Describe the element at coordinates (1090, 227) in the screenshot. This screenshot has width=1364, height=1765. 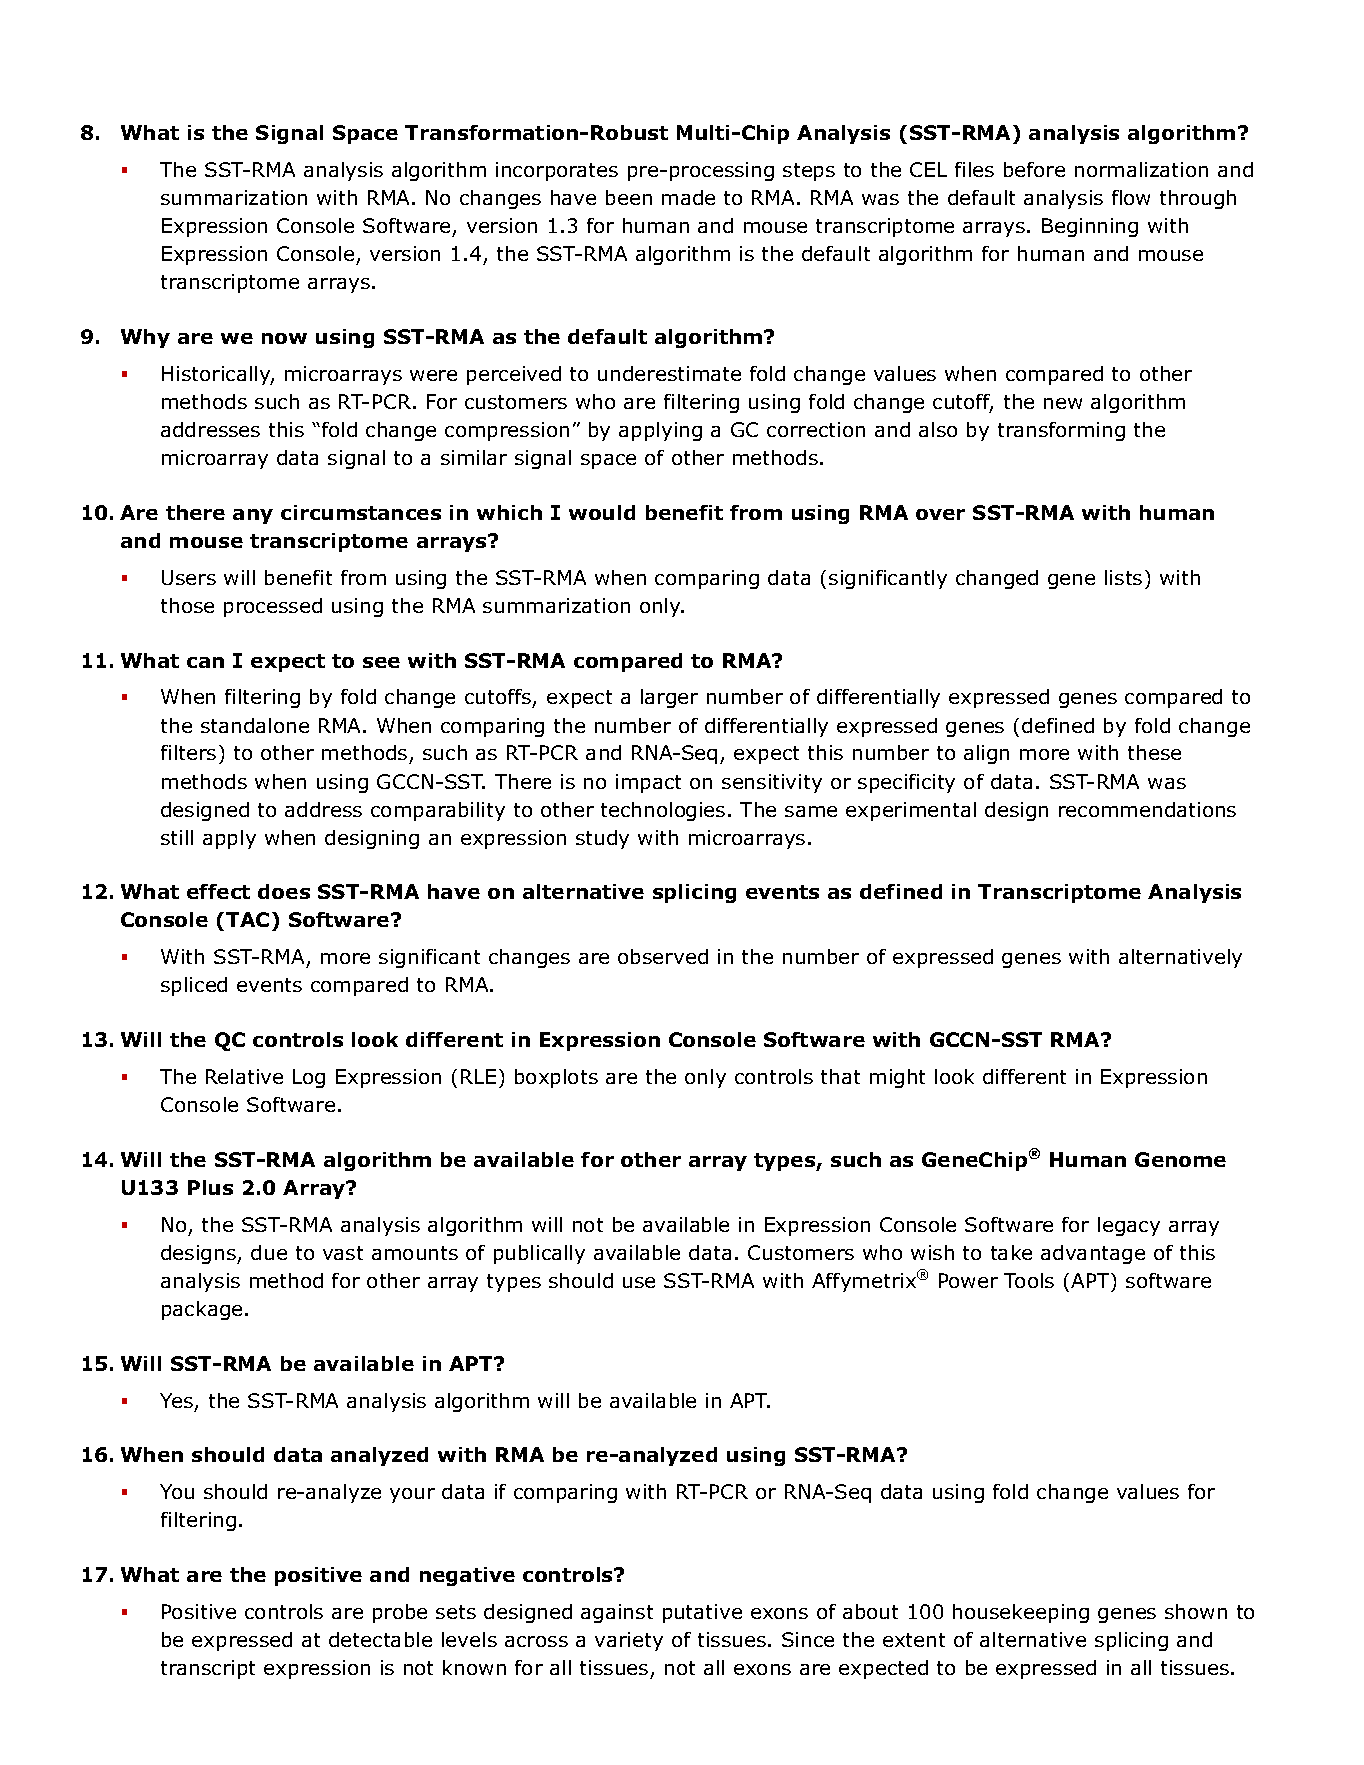
I see `Beginning` at that location.
